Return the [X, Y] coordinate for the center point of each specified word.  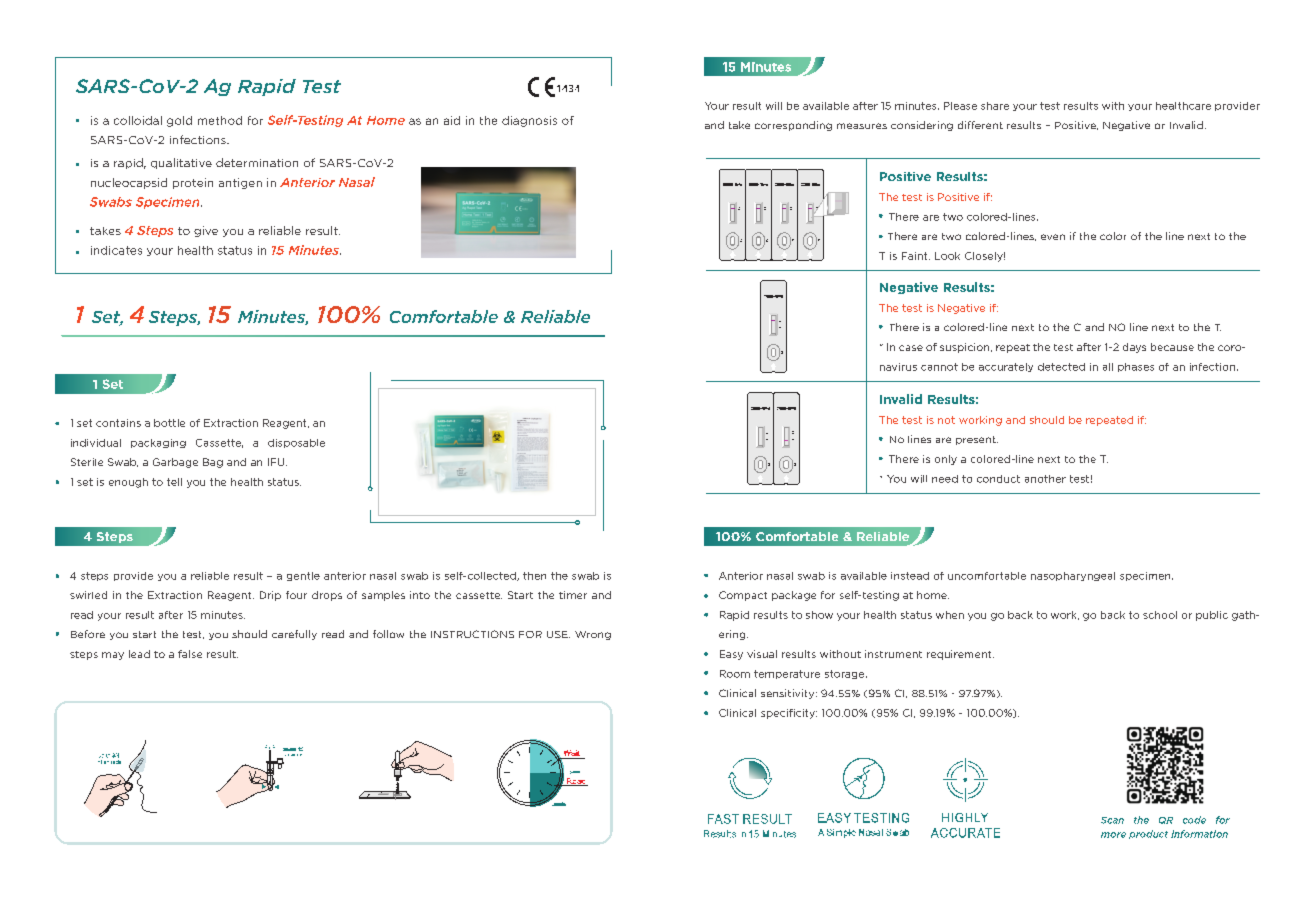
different [980, 125]
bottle [169, 423]
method [220, 120]
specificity [789, 714]
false [190, 654]
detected [1061, 367]
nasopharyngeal [1073, 576]
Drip [270, 596]
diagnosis [529, 121]
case [911, 348]
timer [573, 595]
